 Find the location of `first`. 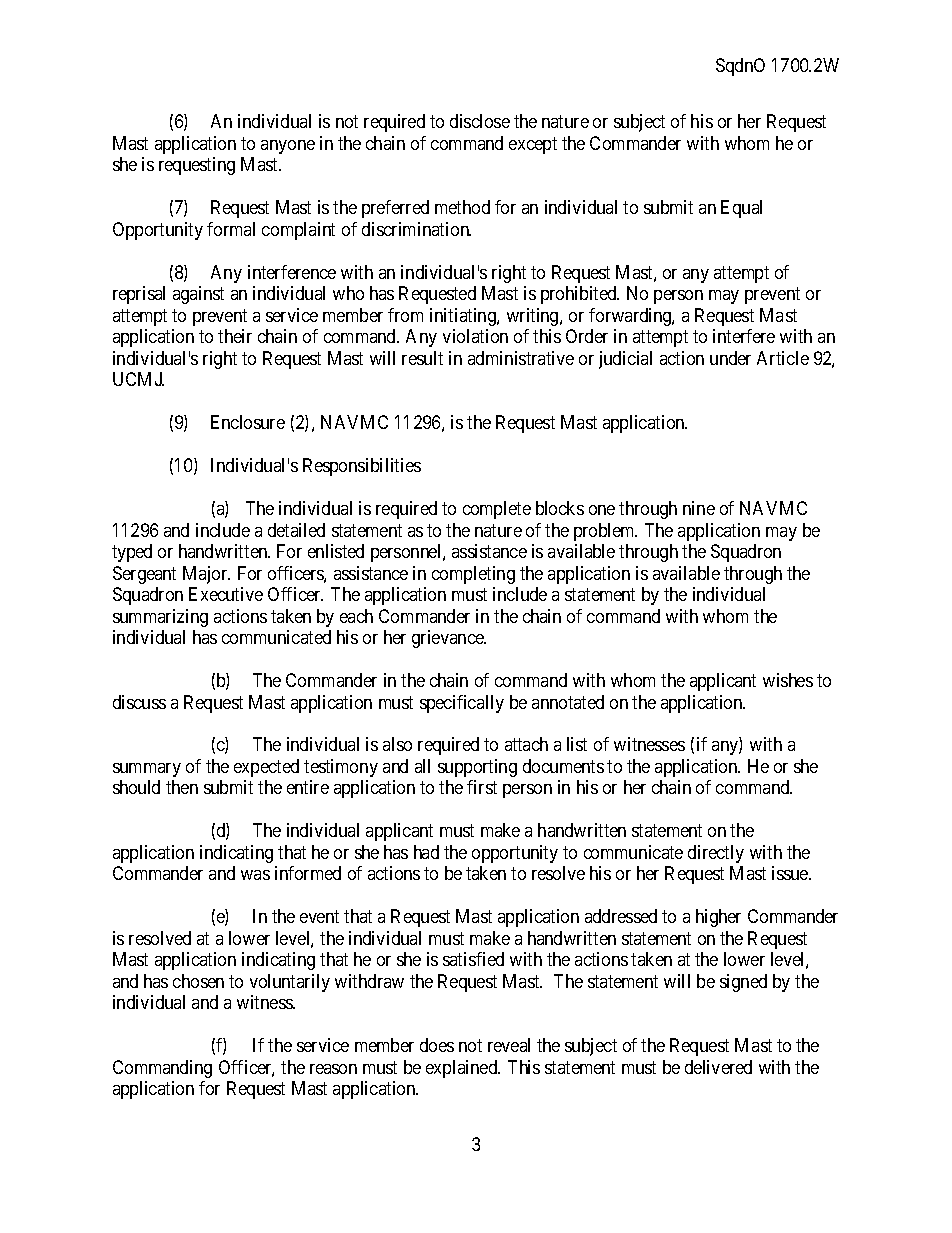

first is located at coordinates (482, 787).
